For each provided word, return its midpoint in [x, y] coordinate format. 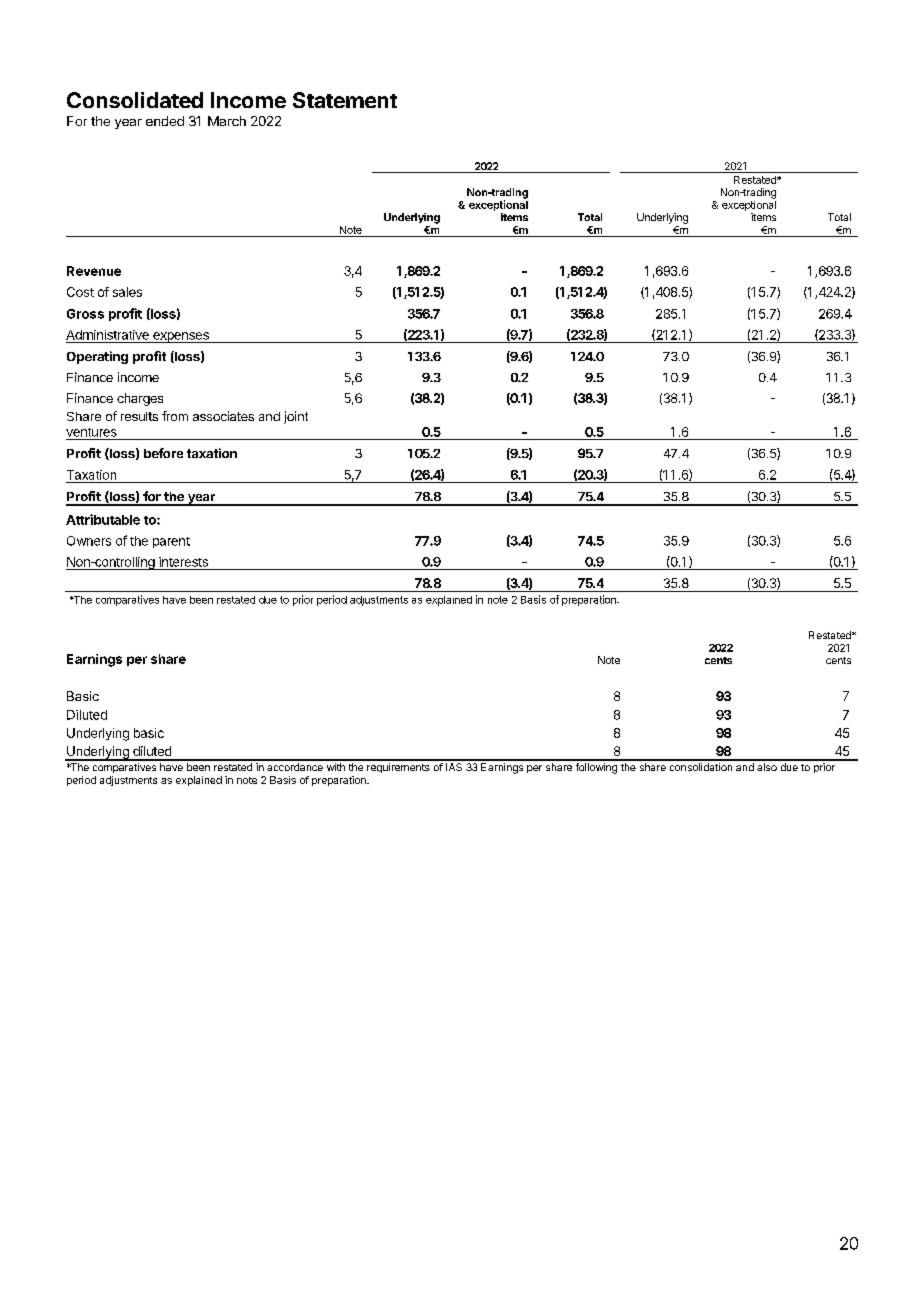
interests [183, 562]
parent [171, 542]
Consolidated [135, 100]
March [227, 121]
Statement [345, 100]
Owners [89, 541]
